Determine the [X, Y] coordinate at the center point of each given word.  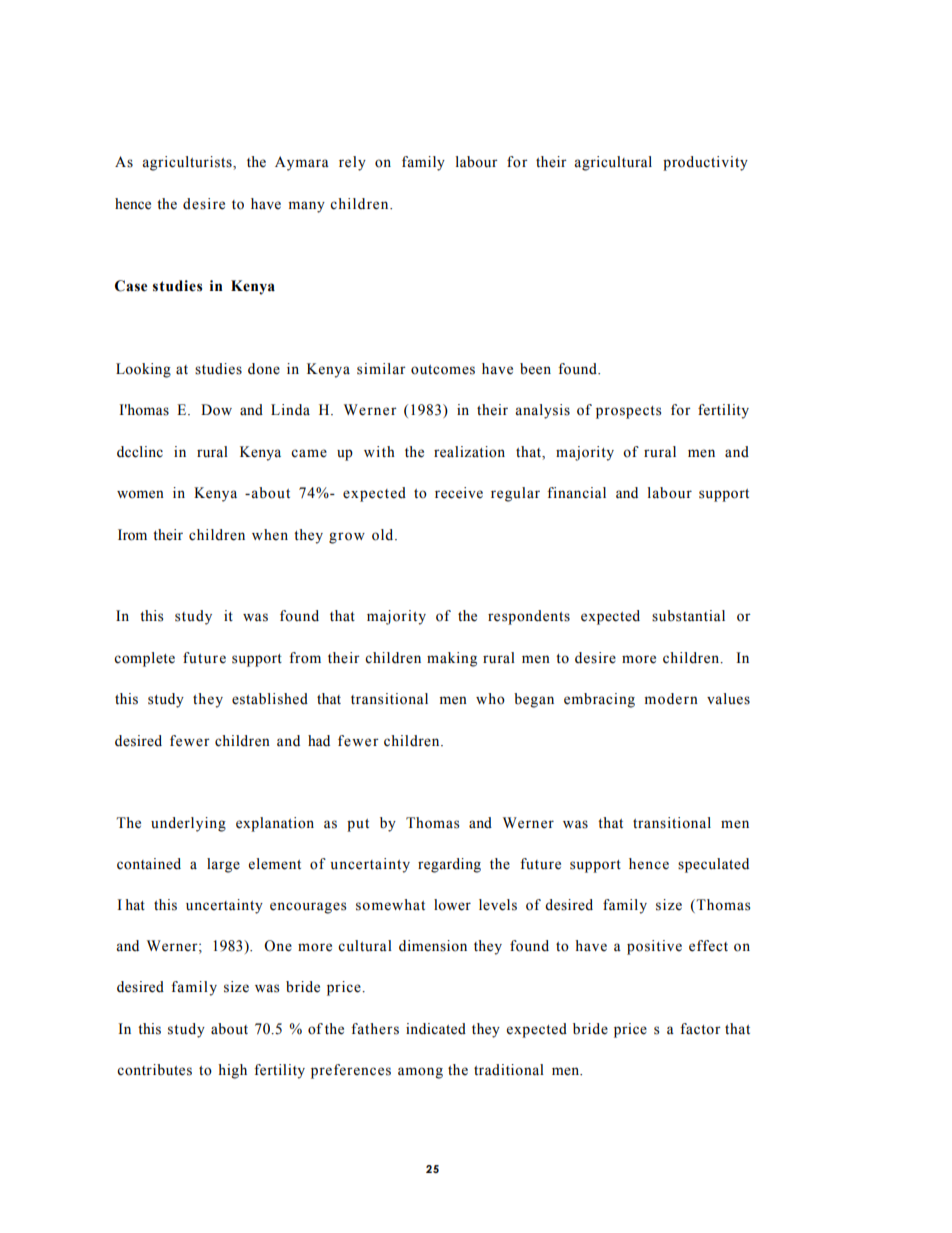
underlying [188, 824]
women [140, 494]
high [232, 1071]
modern [671, 699]
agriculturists [188, 163]
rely [352, 163]
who [490, 699]
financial [576, 493]
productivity [705, 163]
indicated [436, 1029]
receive [459, 493]
